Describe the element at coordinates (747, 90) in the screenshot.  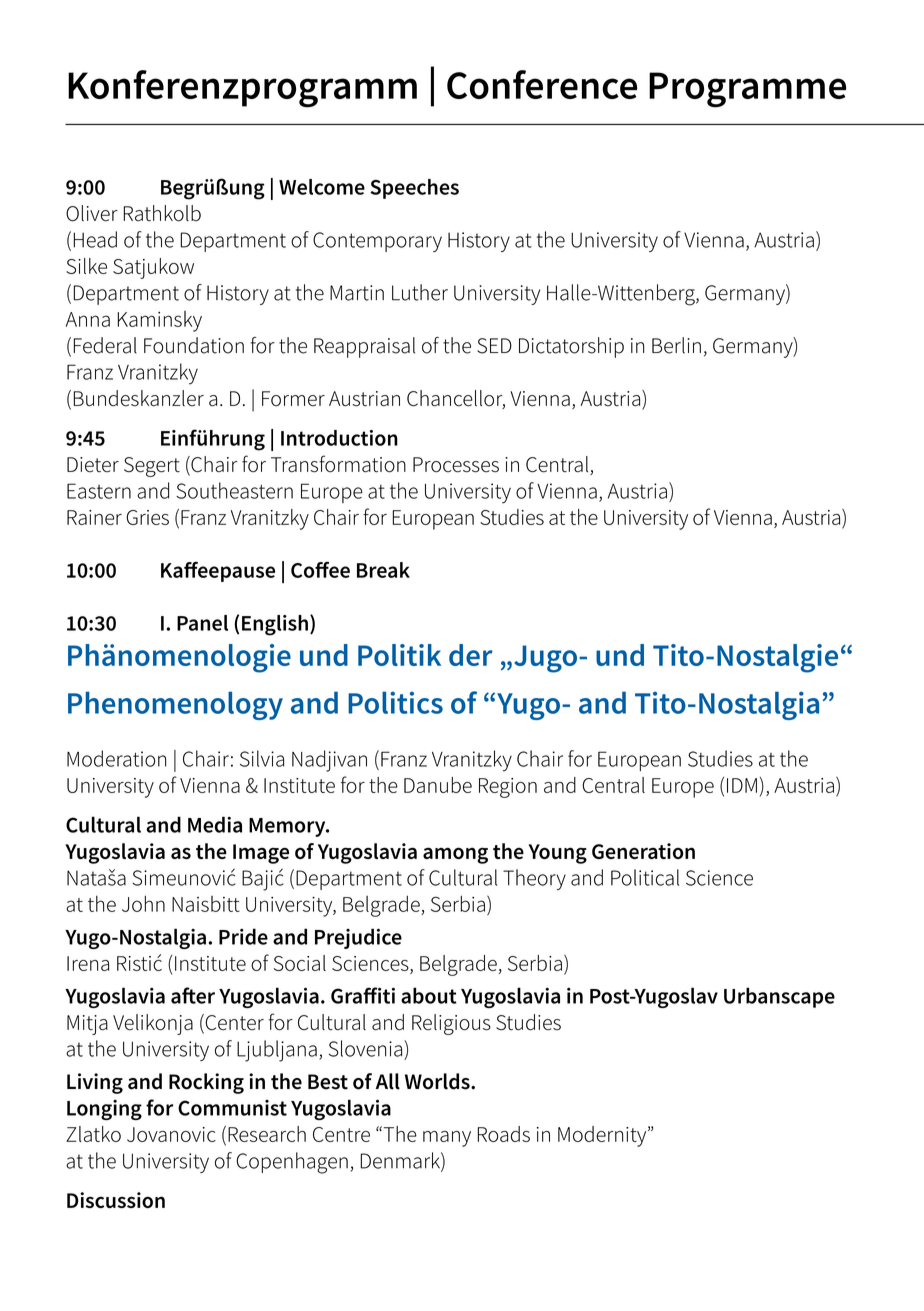
I see `Programme` at that location.
